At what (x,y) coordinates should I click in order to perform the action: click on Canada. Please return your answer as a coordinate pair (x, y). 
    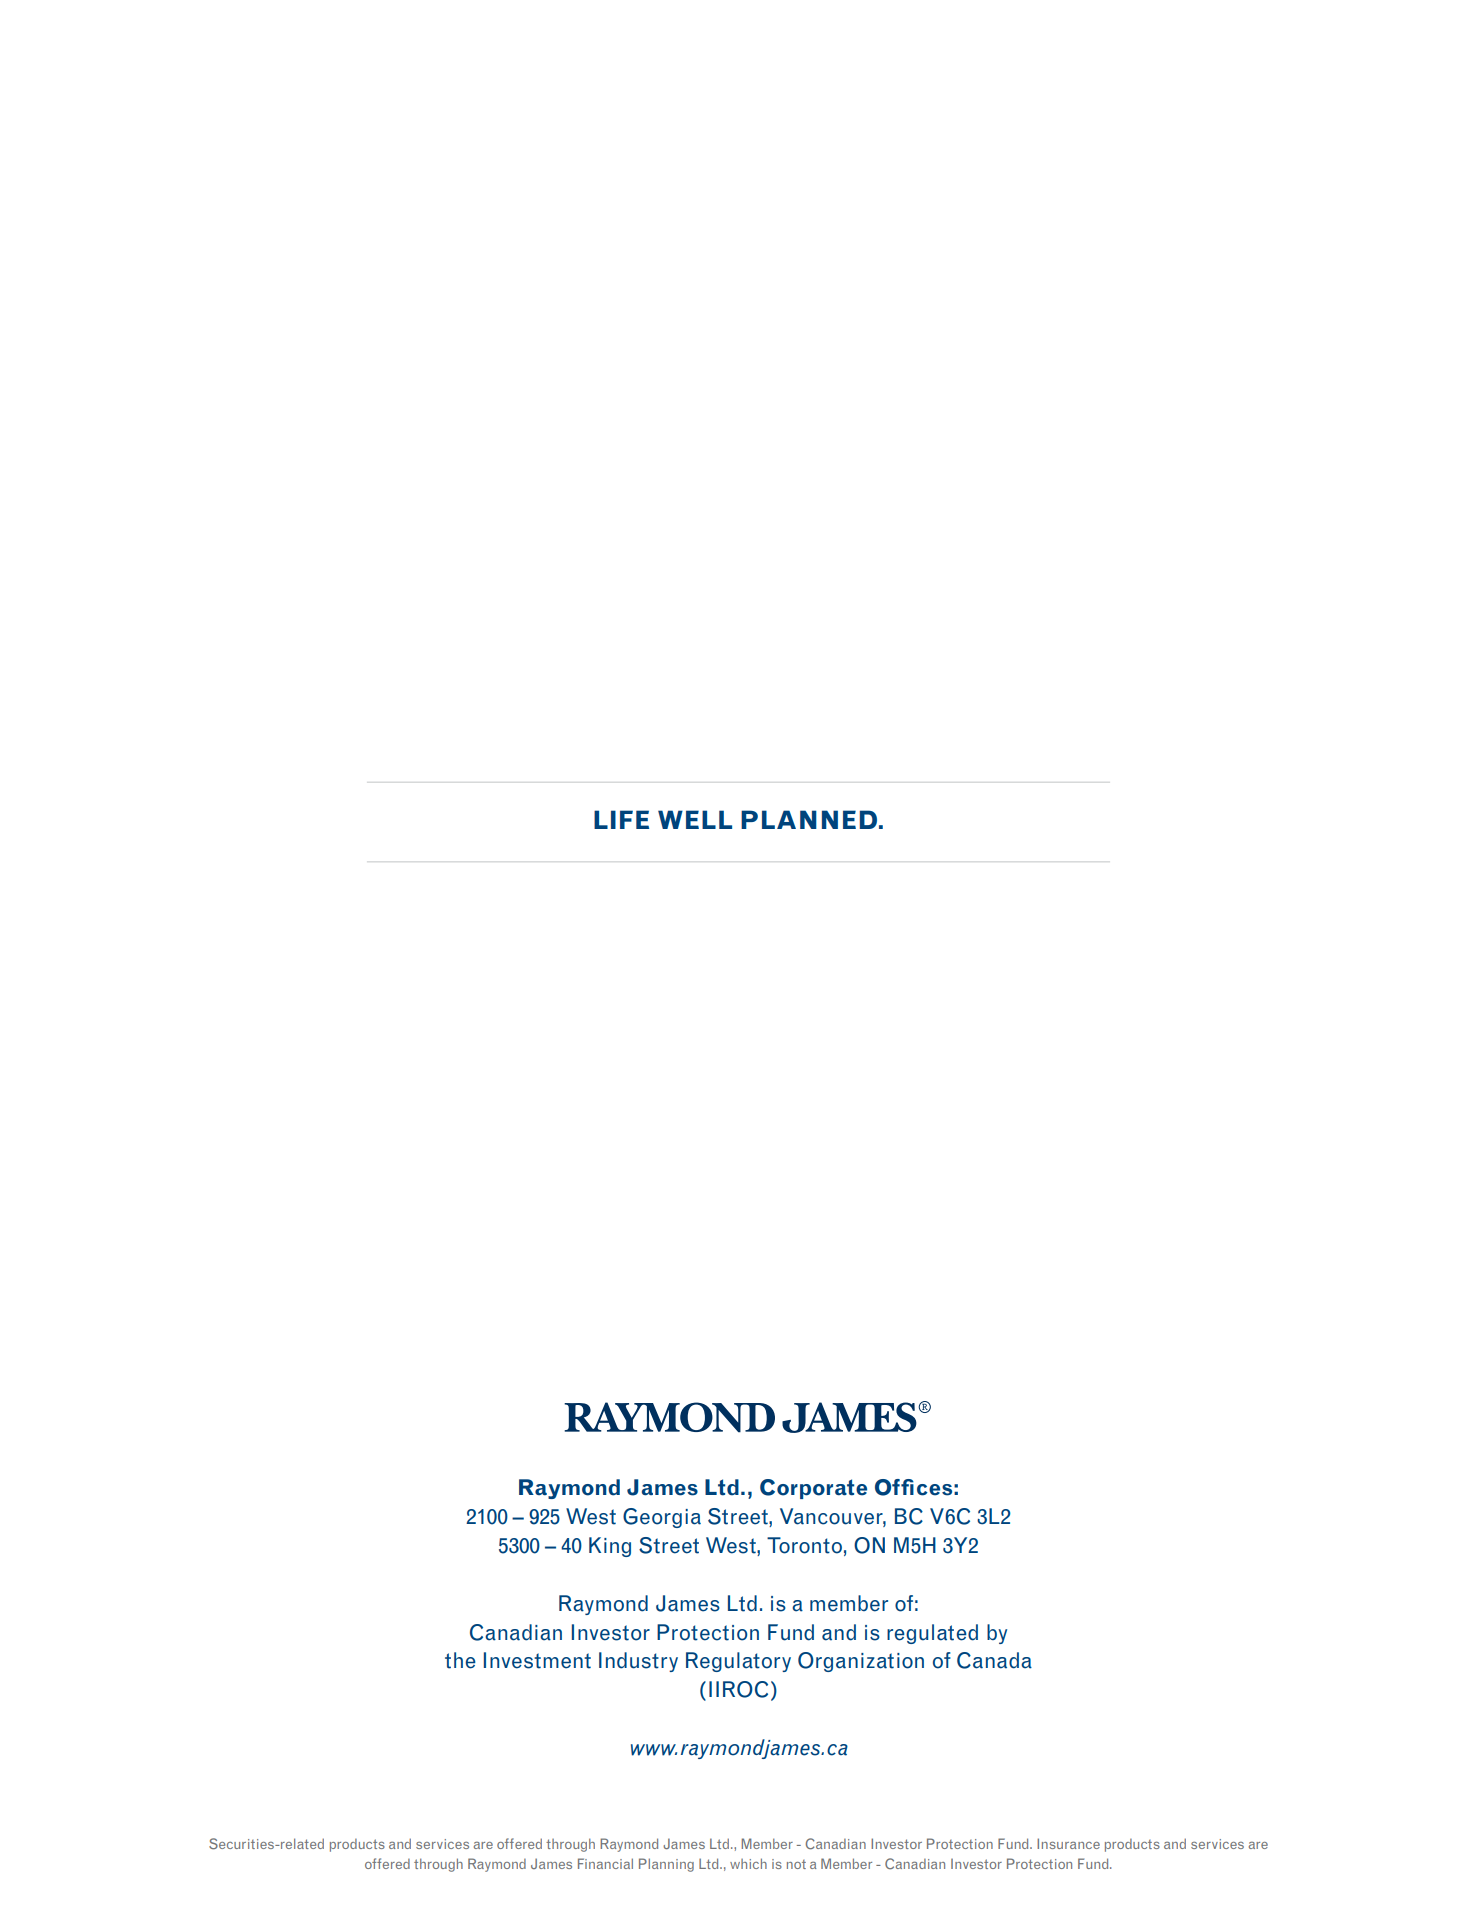
    Looking at the image, I should click on (994, 1660).
